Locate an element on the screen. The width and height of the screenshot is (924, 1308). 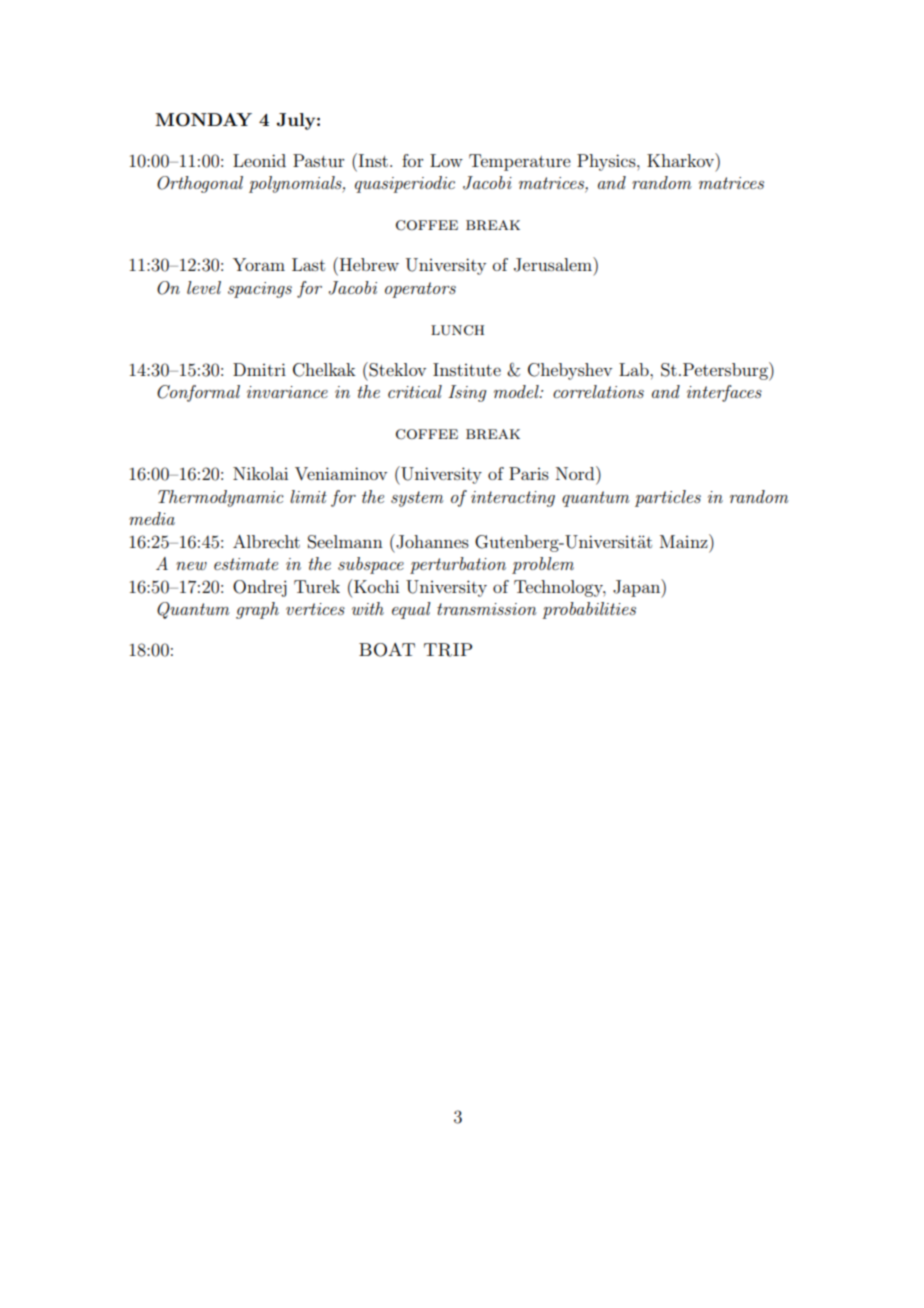
Hebrew is located at coordinates (368, 264).
